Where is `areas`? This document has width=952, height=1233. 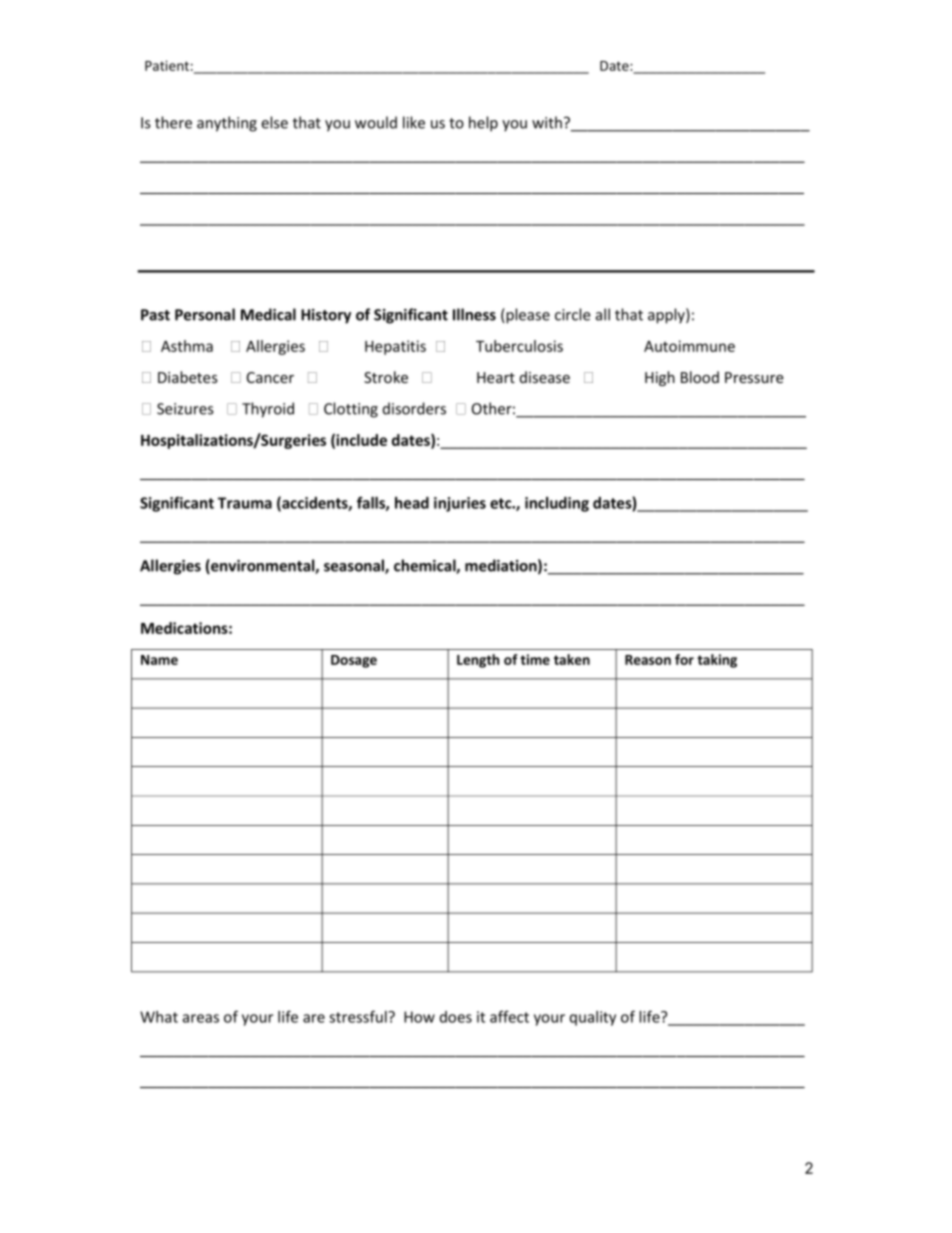
areas is located at coordinates (200, 1018).
